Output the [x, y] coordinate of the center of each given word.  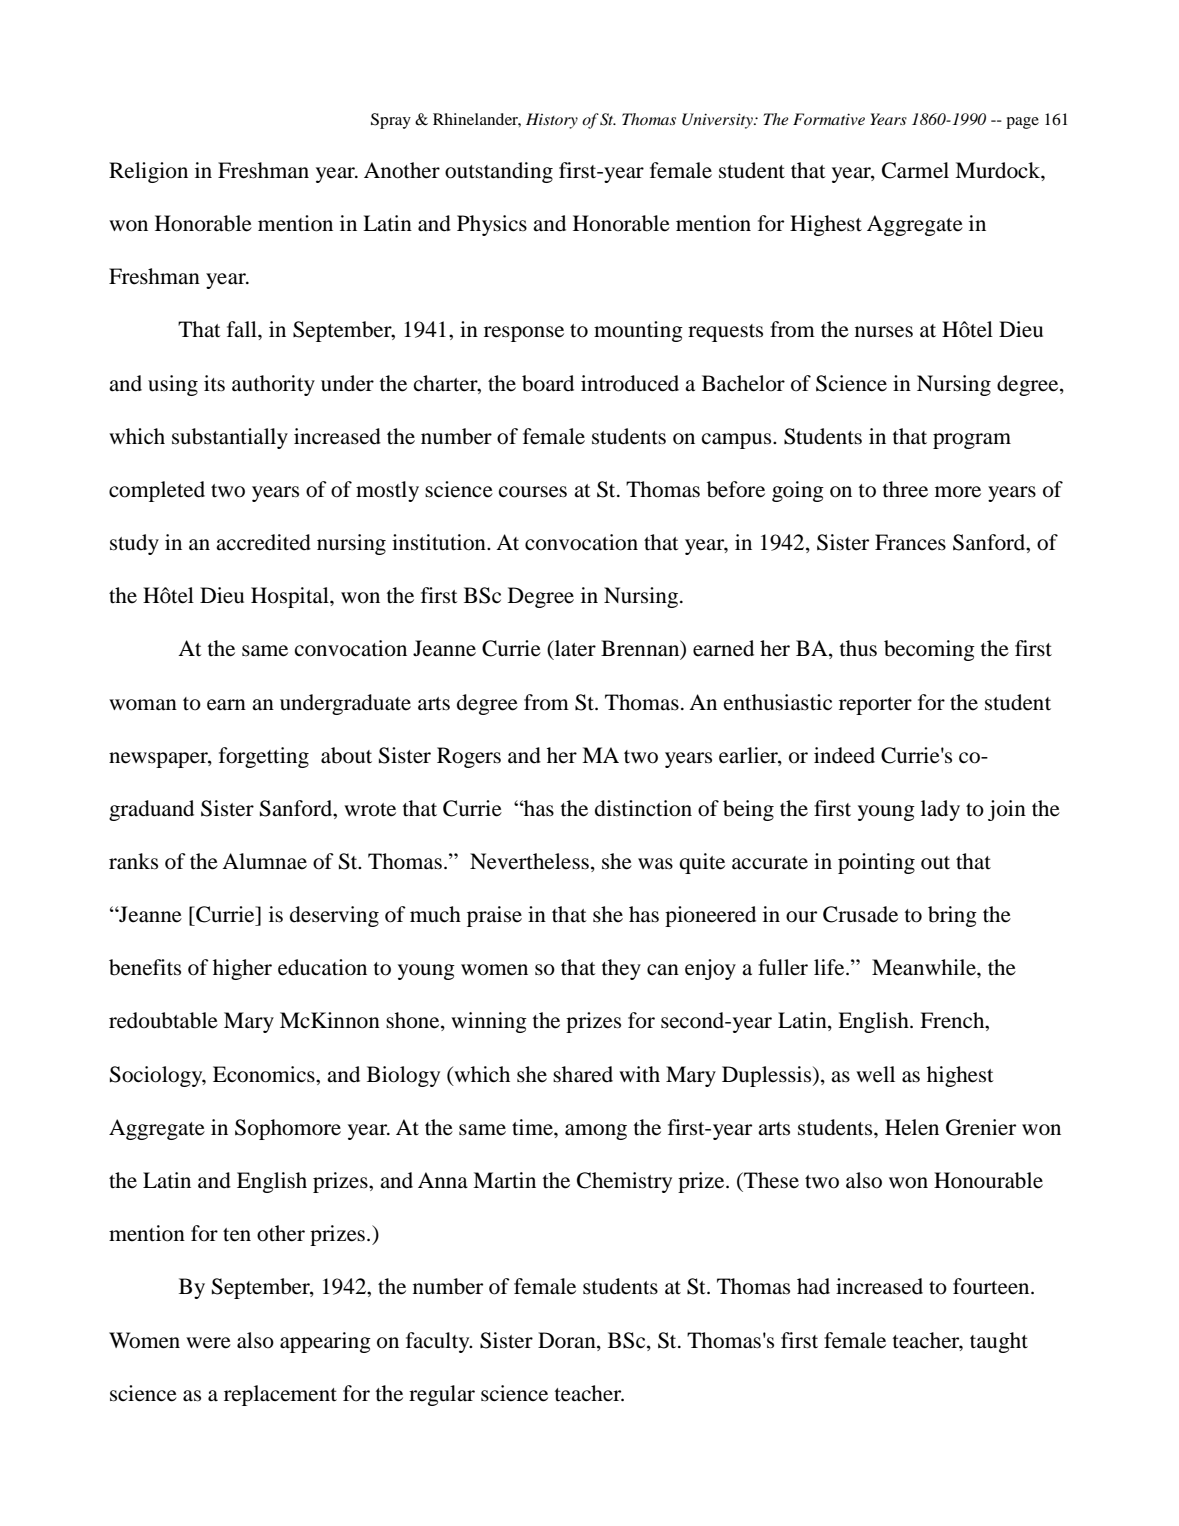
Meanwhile [925, 967]
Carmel [915, 170]
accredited [263, 542]
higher [242, 969]
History [552, 121]
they [621, 969]
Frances [910, 542]
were [208, 1343]
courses [533, 492]
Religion [148, 172]
